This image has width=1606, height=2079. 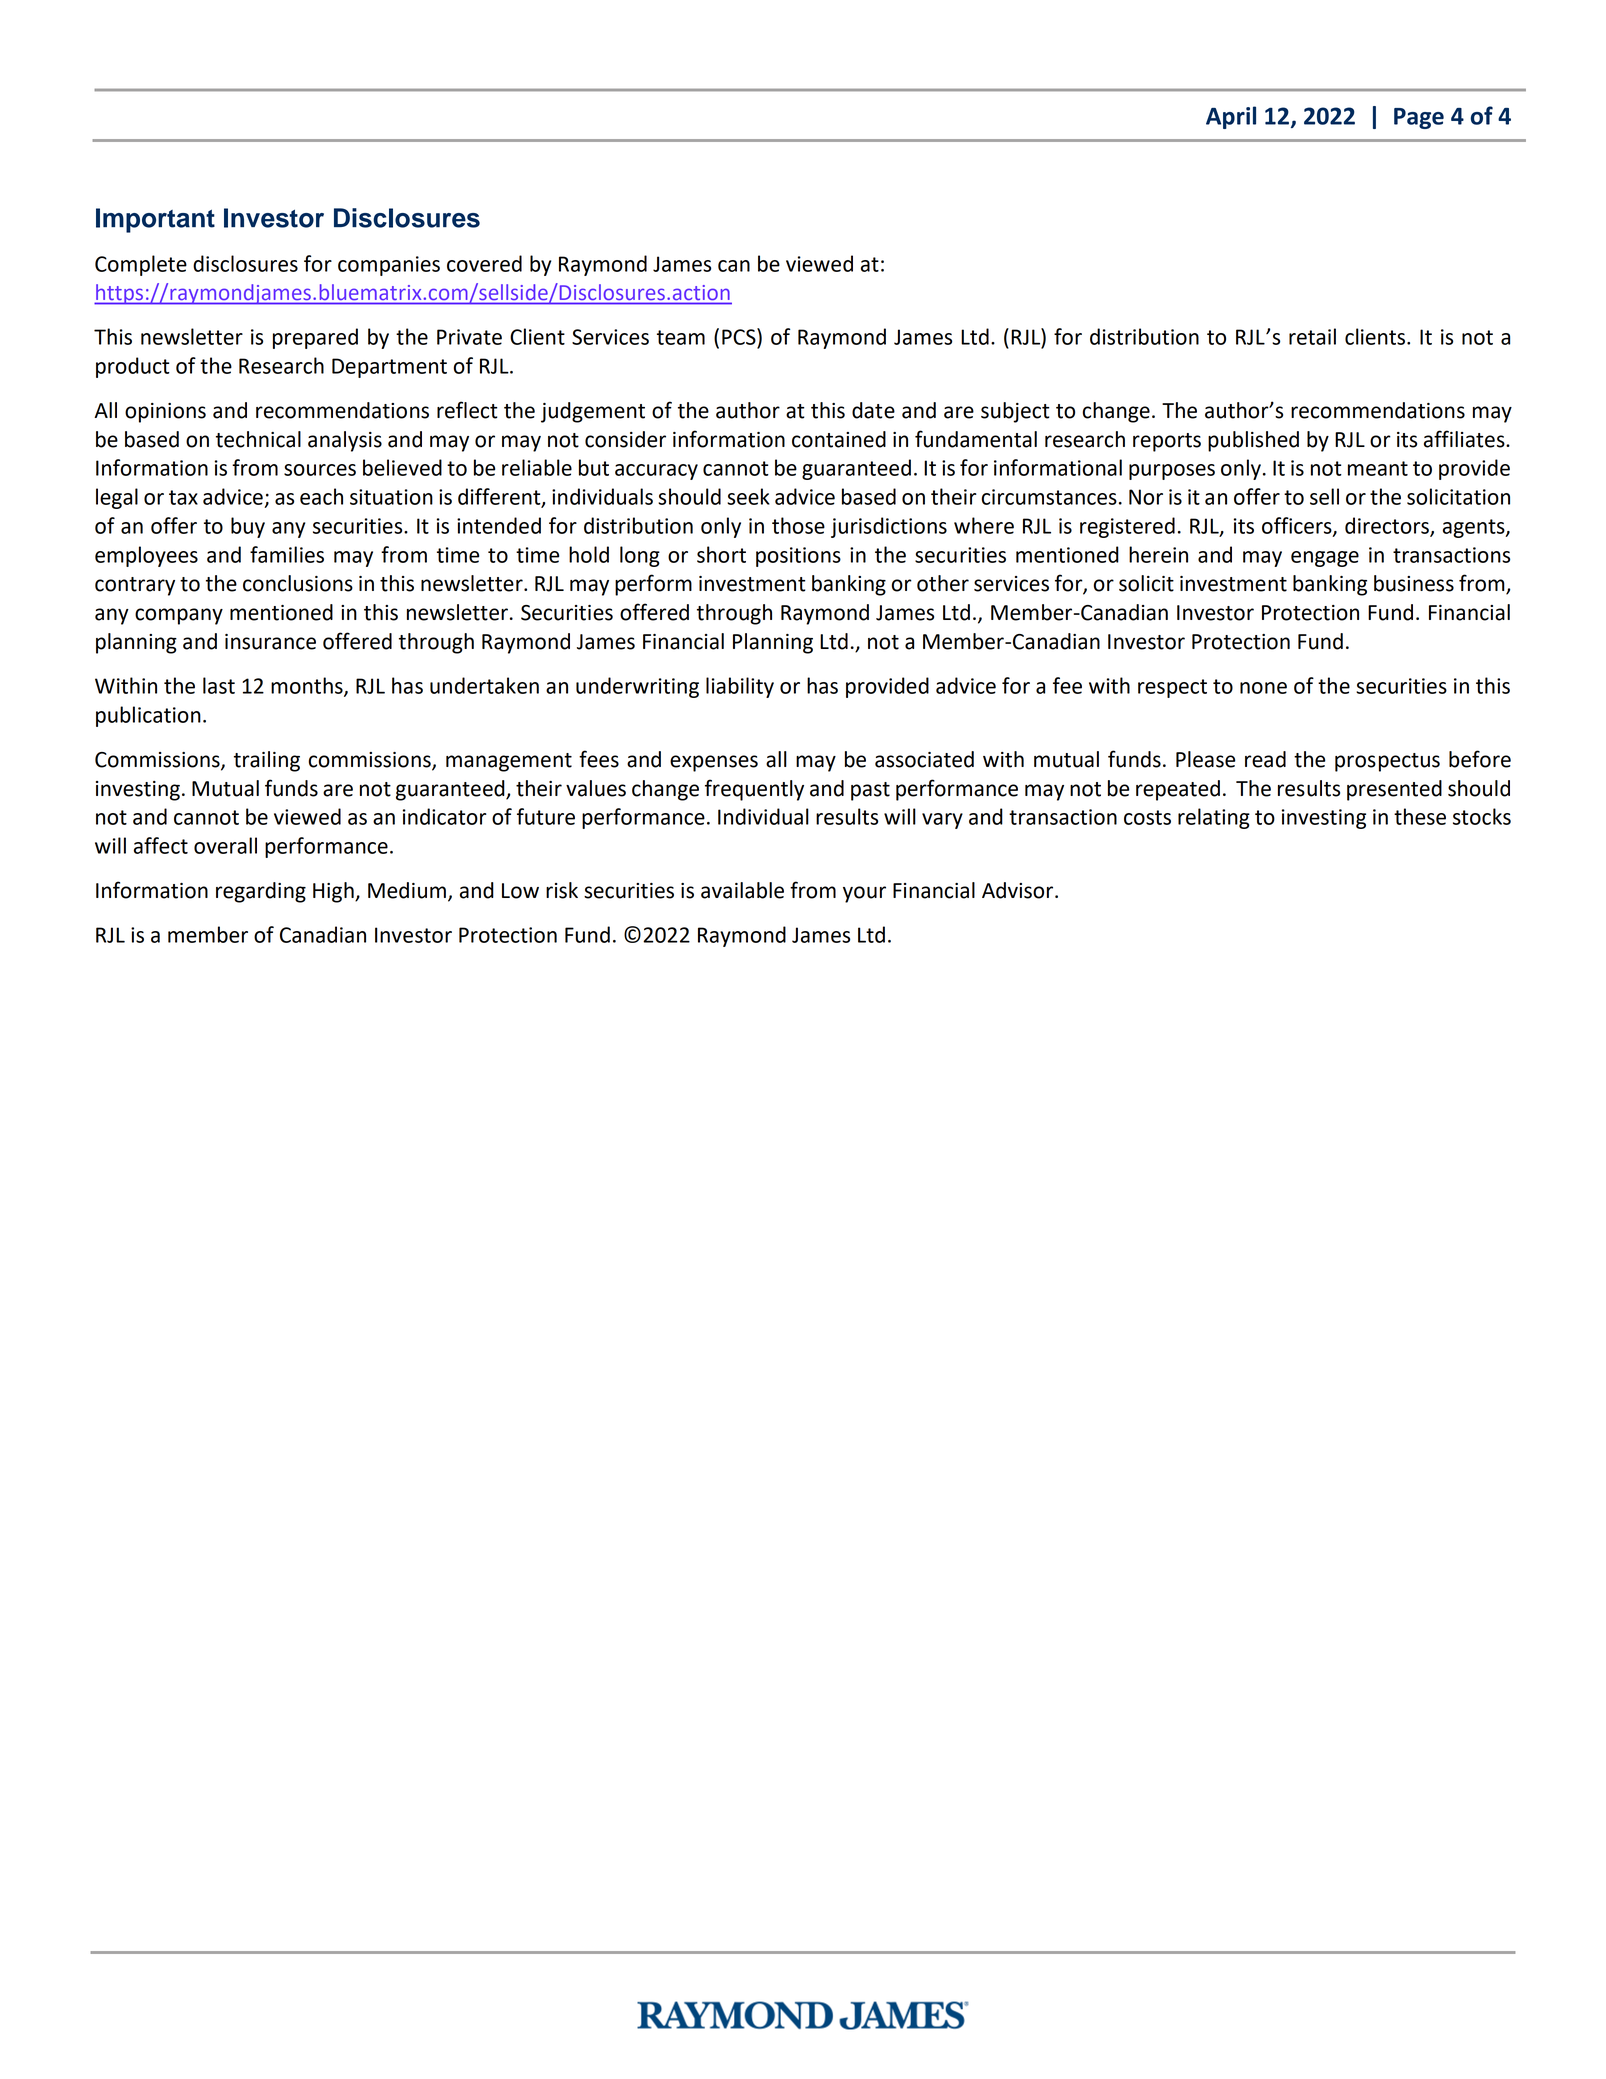 I want to click on liability, so click(x=740, y=687).
